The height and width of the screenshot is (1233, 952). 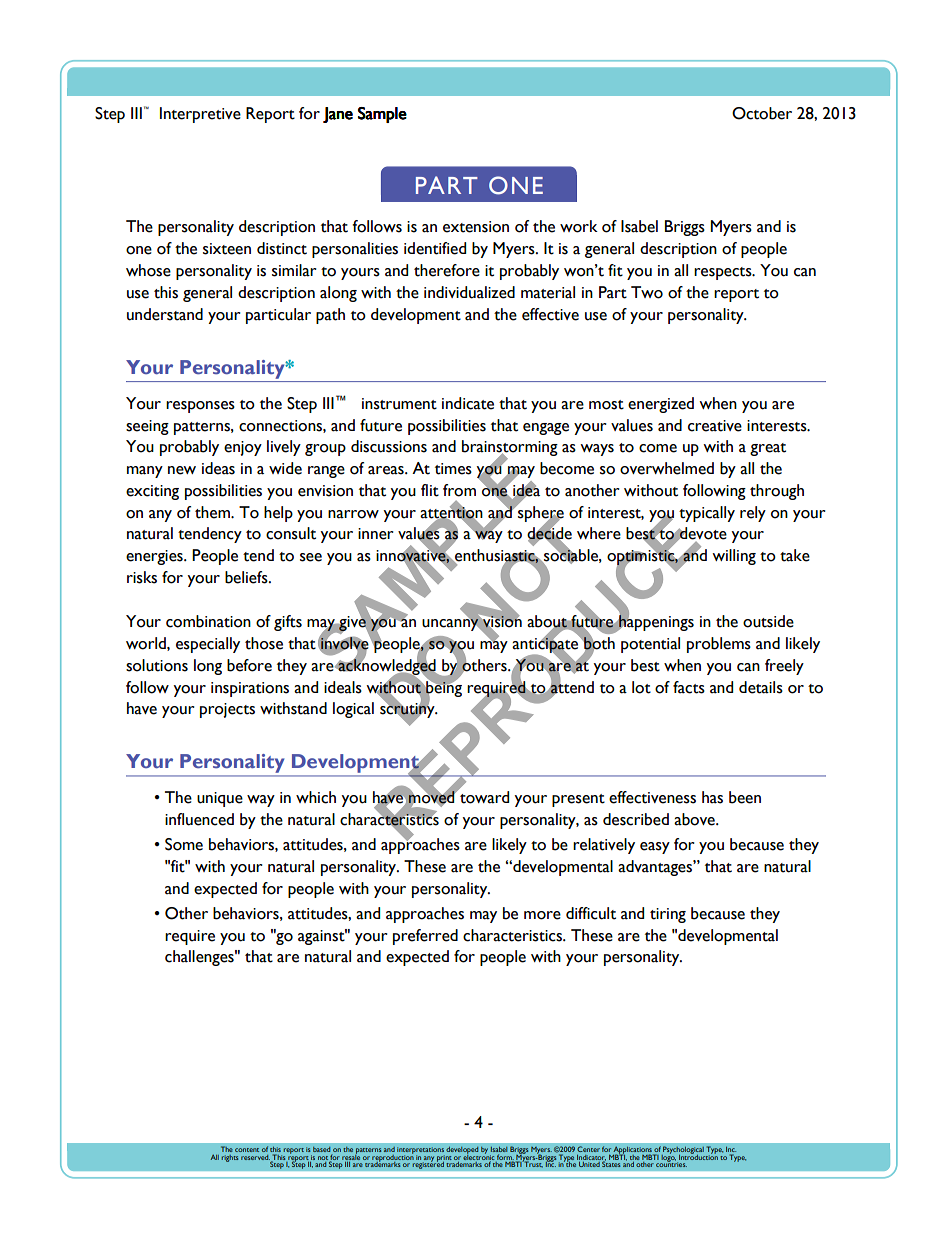 What do you see at coordinates (376, 534) in the screenshot?
I see `inner` at bounding box center [376, 534].
